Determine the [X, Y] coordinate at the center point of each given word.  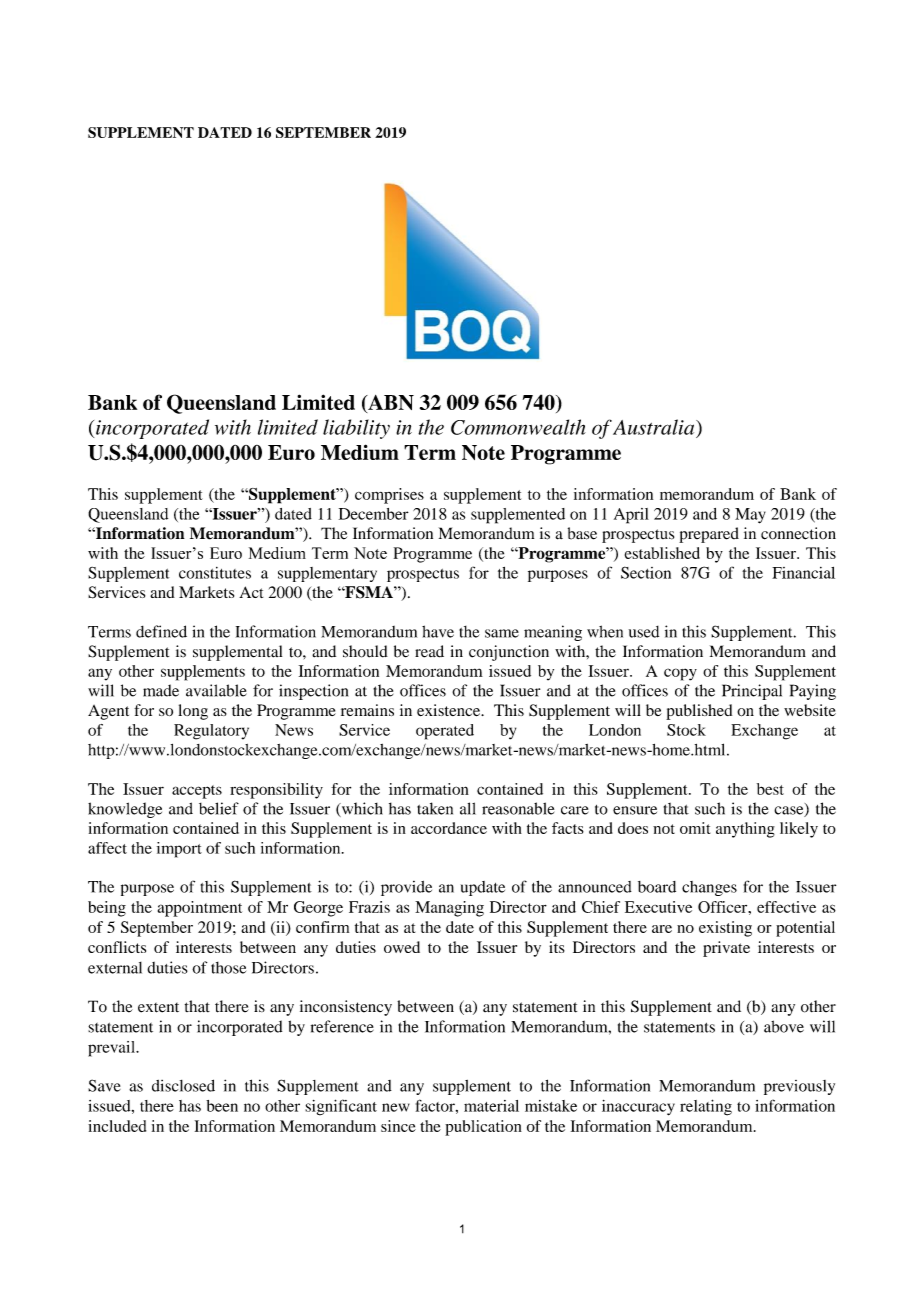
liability [356, 429]
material [491, 1106]
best [770, 789]
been [222, 1106]
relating [706, 1107]
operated [445, 732]
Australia [655, 427]
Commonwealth [518, 427]
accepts [197, 792]
